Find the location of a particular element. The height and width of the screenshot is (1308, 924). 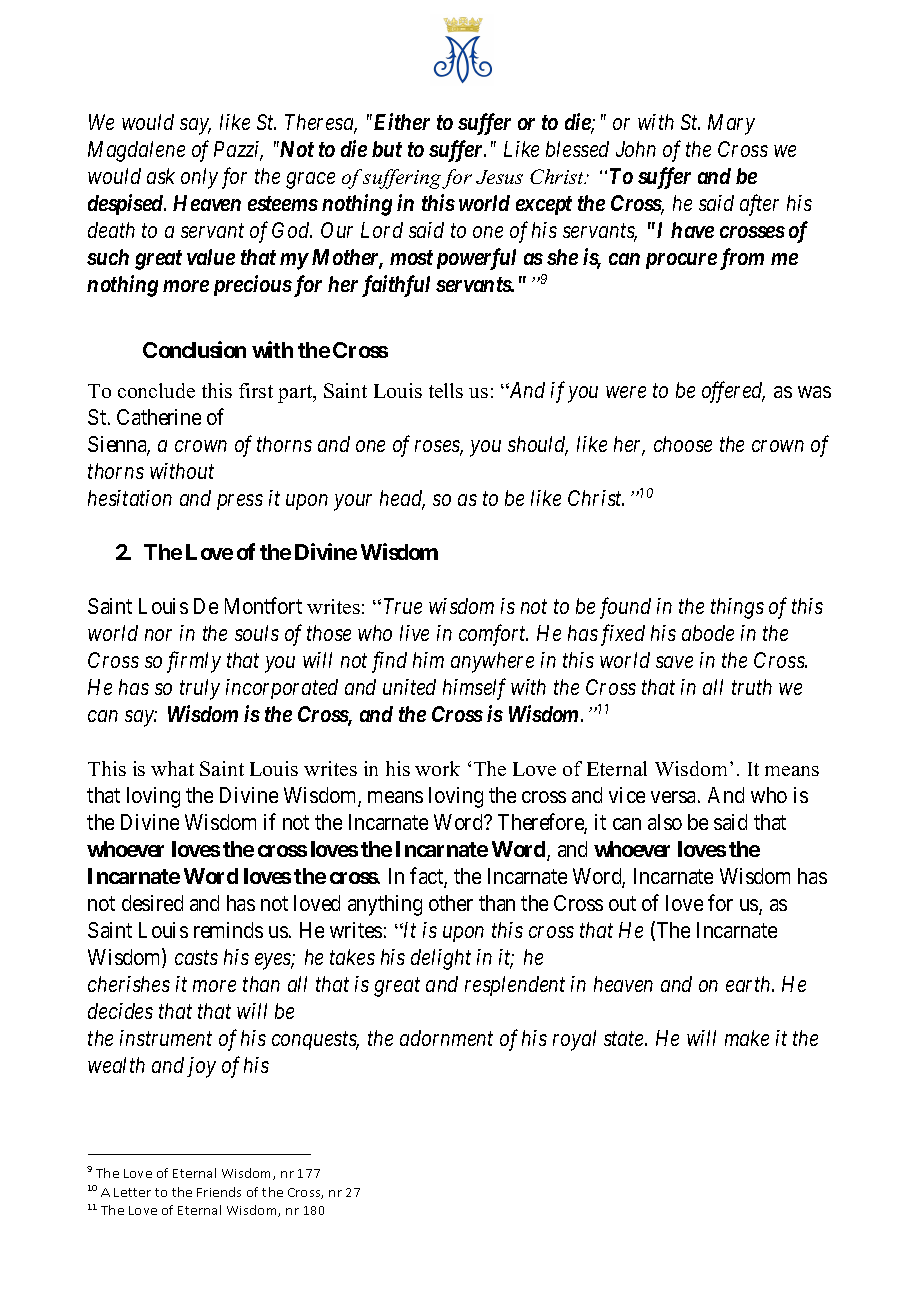

choose is located at coordinates (683, 444).
